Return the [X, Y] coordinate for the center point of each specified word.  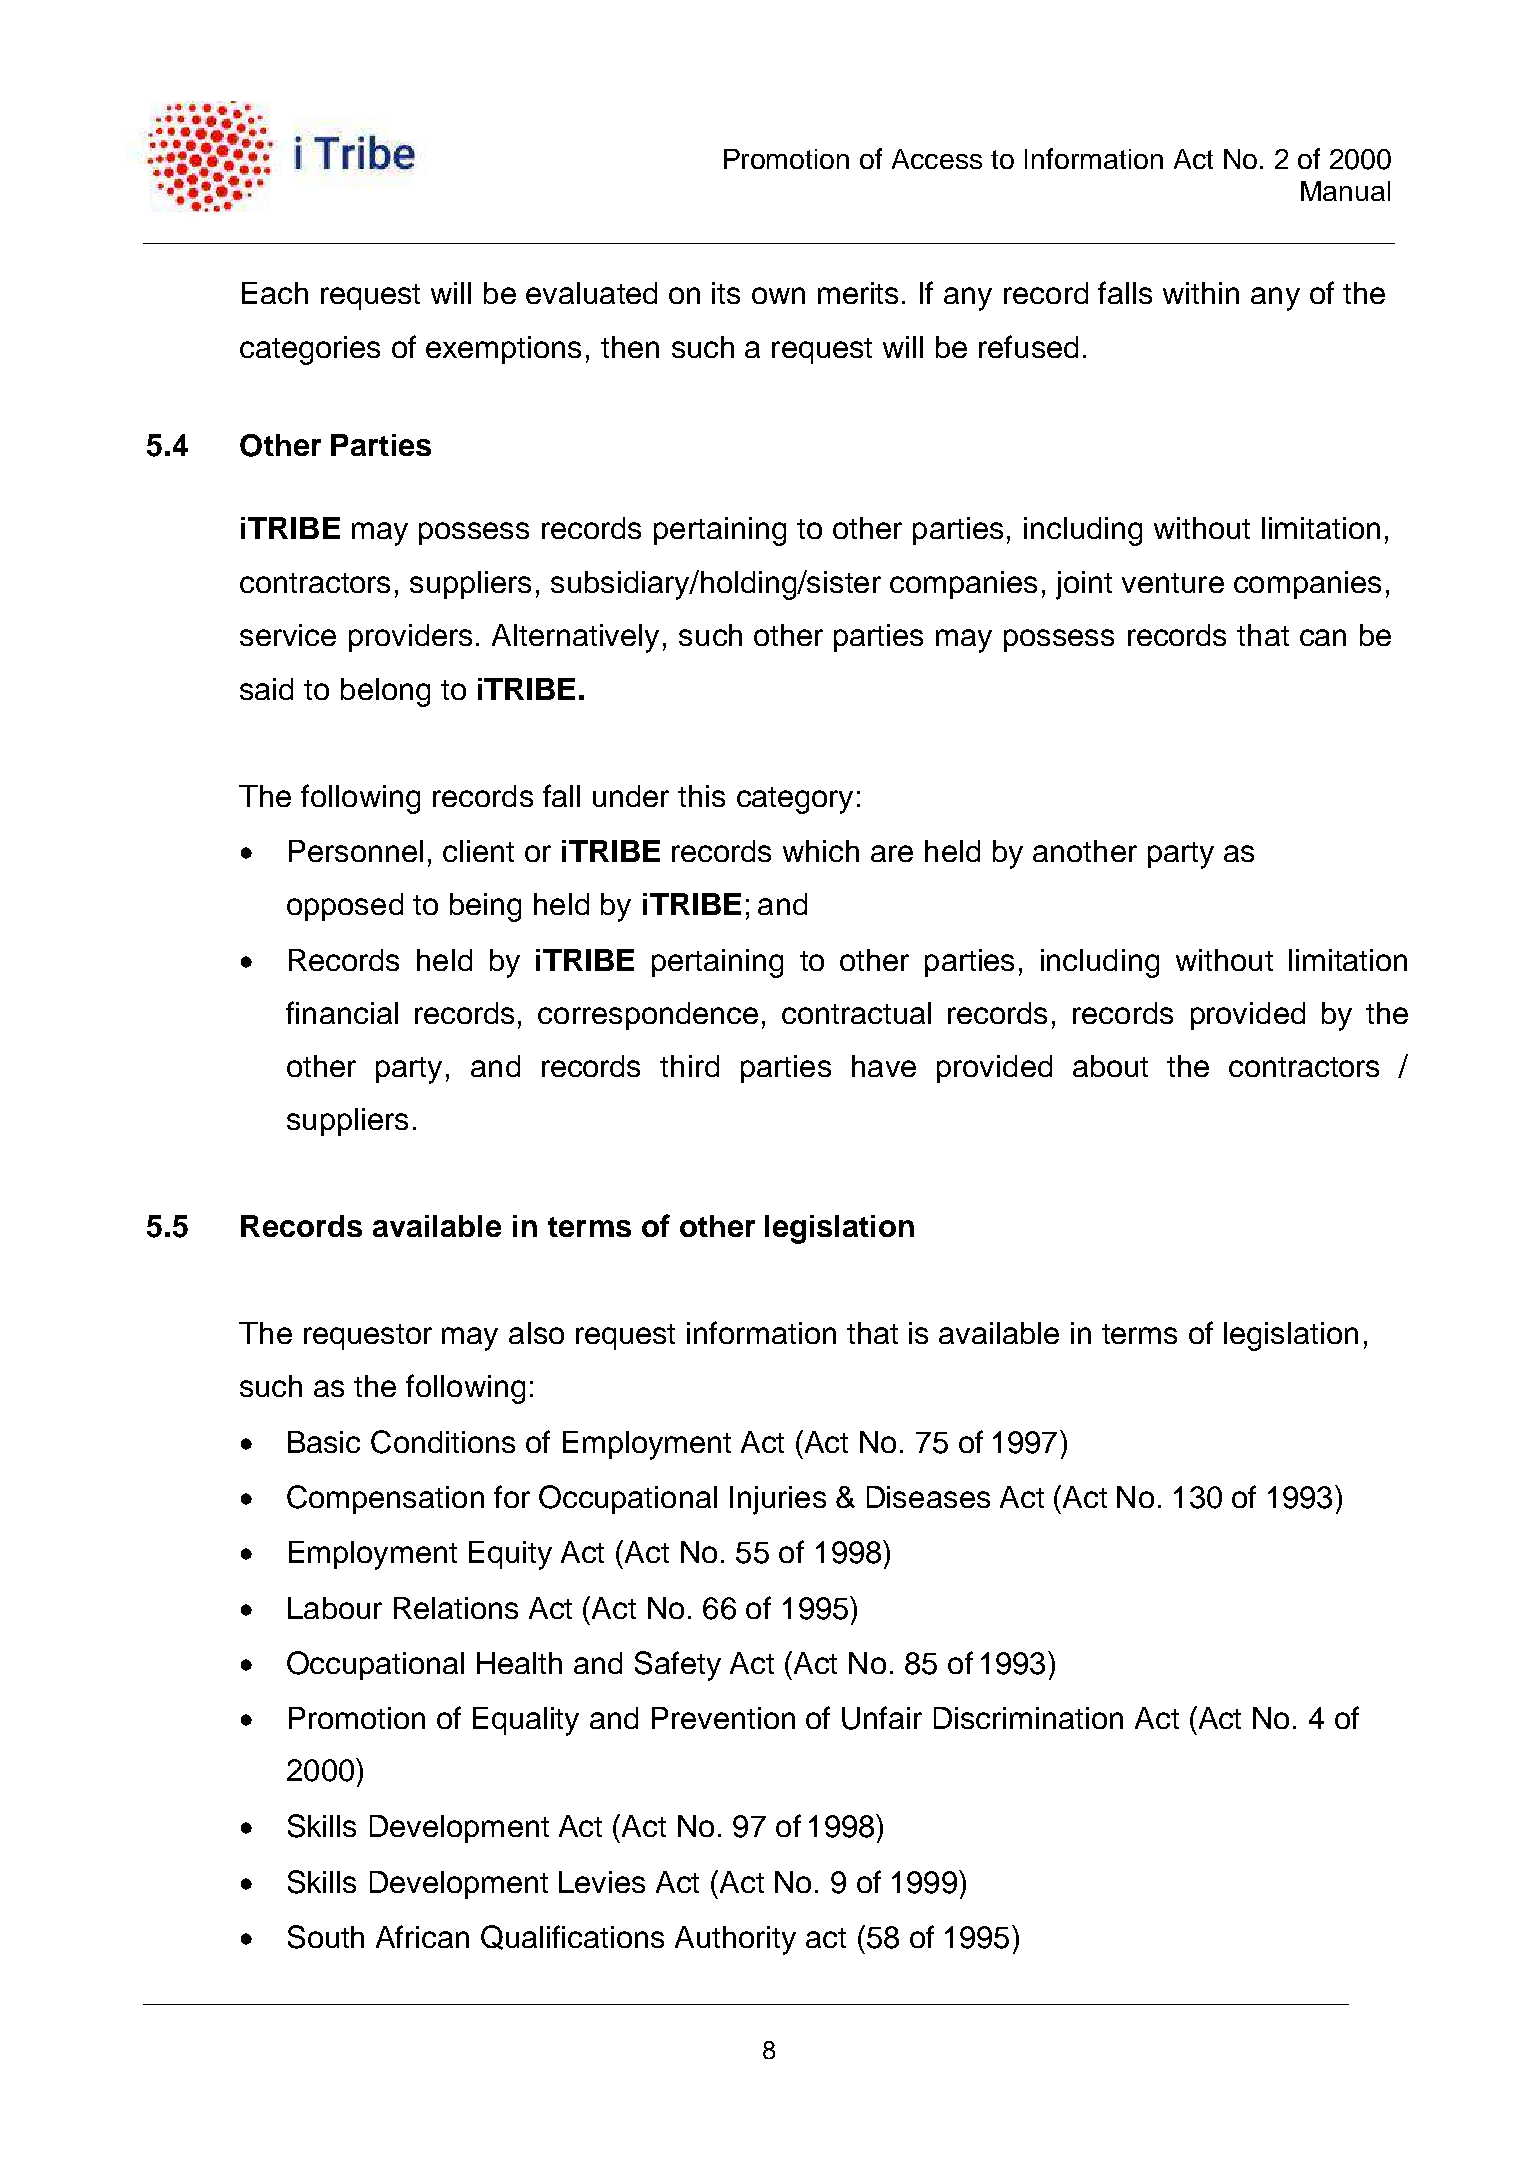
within [1201, 293]
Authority [735, 1940]
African [422, 1936]
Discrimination [1028, 1718]
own [778, 295]
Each [275, 293]
